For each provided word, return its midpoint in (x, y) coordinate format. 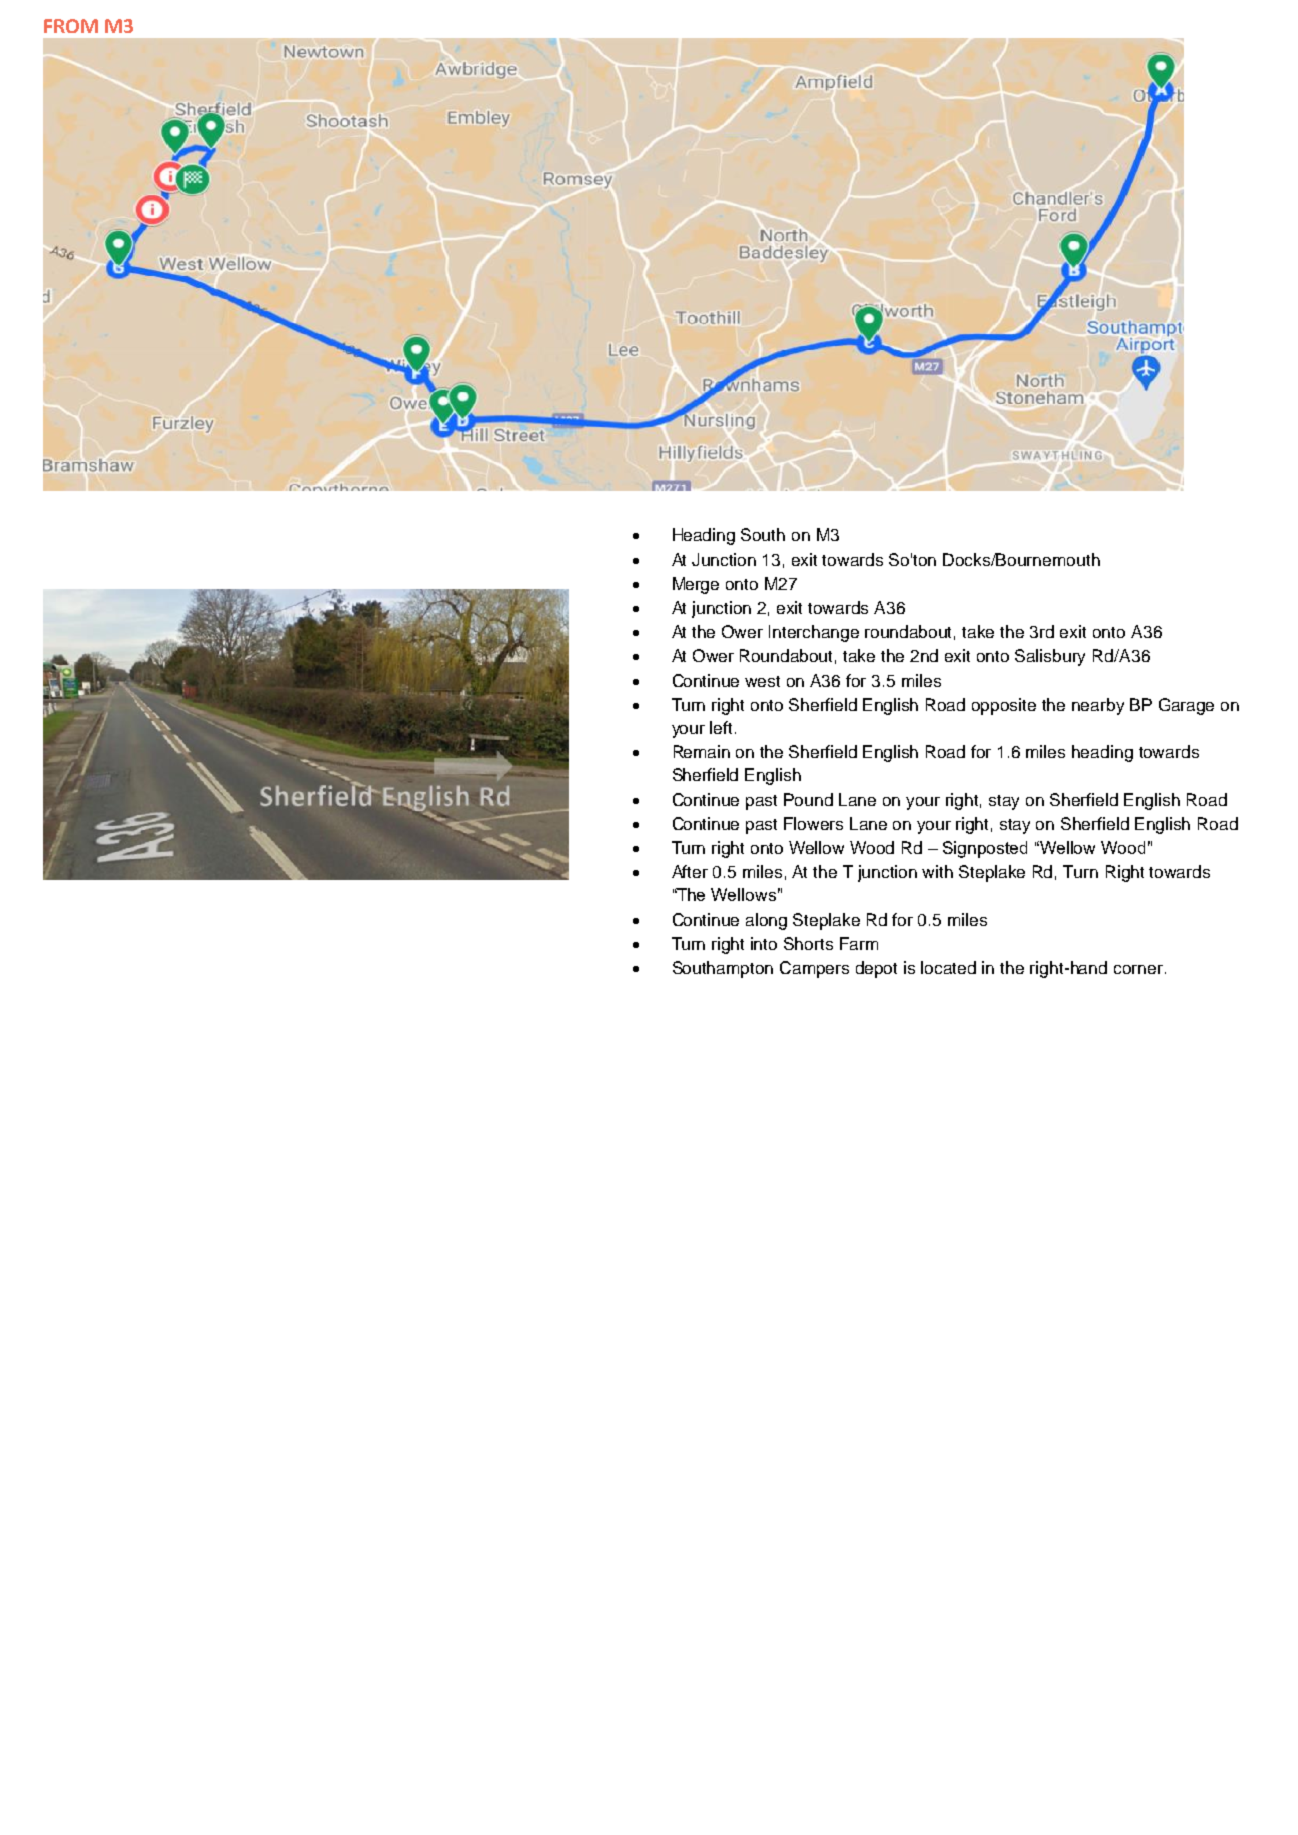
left (721, 727)
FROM (71, 26)
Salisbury (1050, 657)
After (690, 871)
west (762, 681)
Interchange (814, 633)
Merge (696, 585)
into (764, 943)
